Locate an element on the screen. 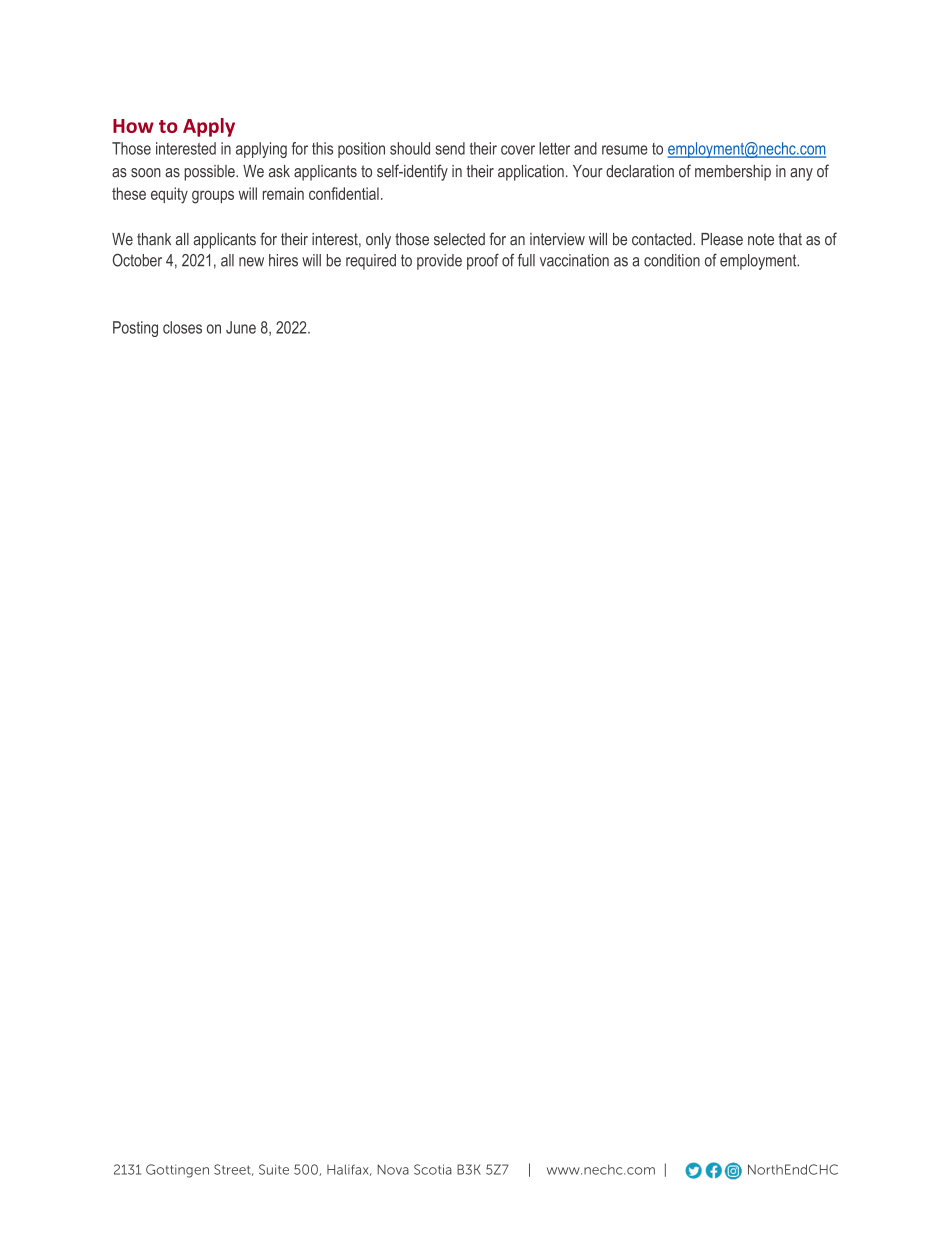  resume is located at coordinates (625, 150).
